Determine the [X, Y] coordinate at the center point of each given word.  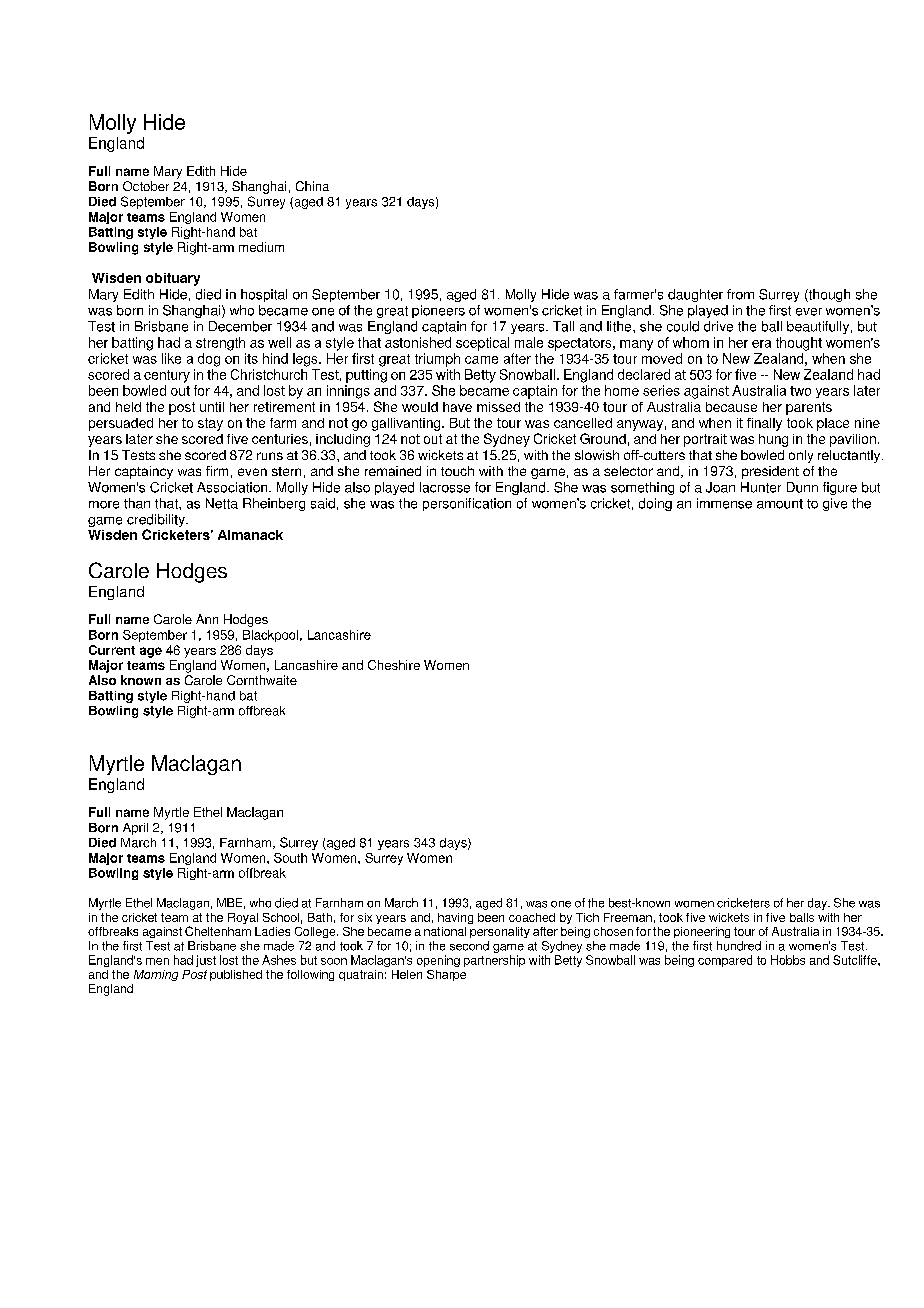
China [312, 186]
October [146, 186]
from [740, 294]
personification [467, 504]
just [206, 961]
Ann [207, 619]
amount [780, 504]
